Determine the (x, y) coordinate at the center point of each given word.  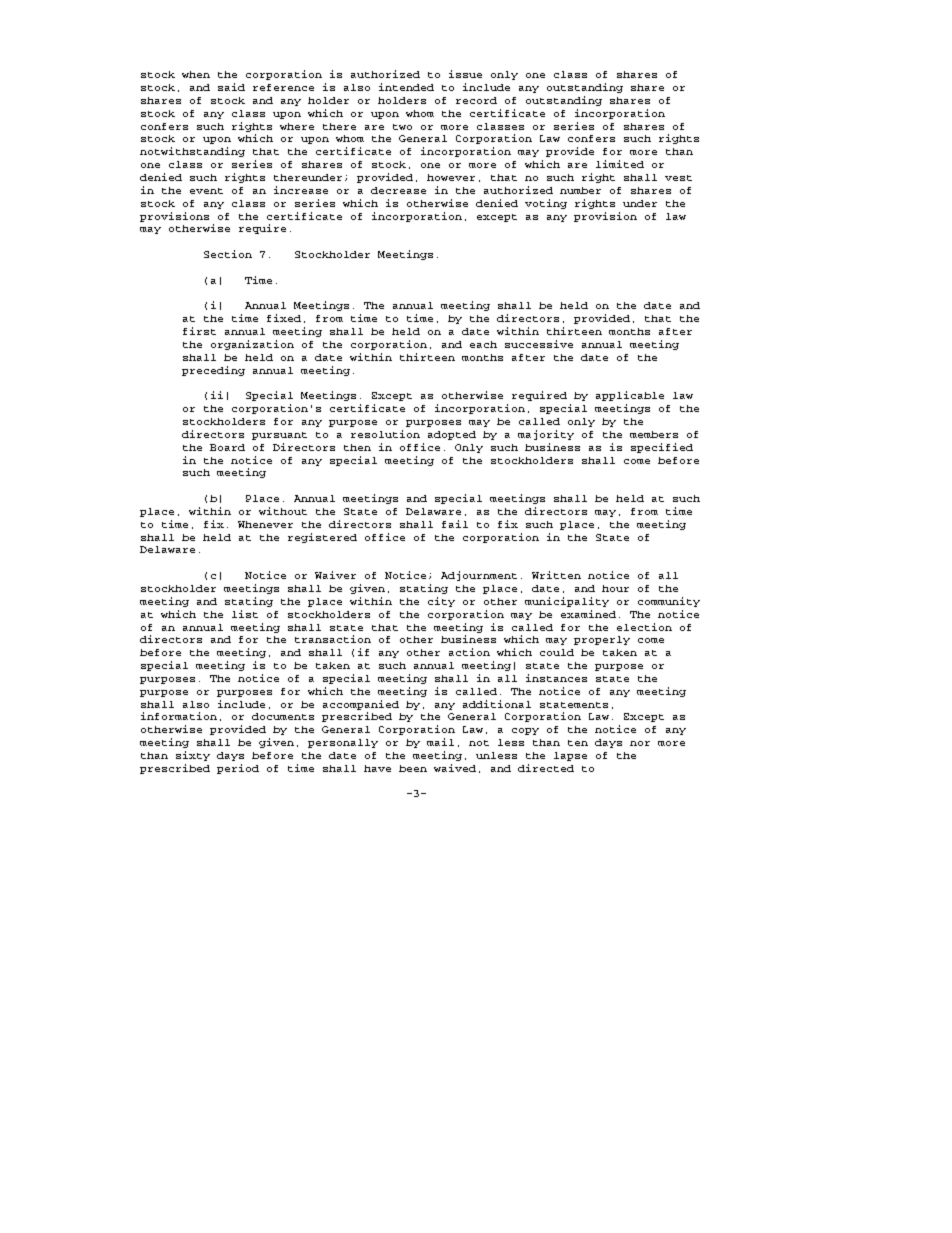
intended (406, 87)
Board (227, 447)
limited (620, 164)
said (231, 87)
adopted (452, 435)
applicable (630, 396)
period (238, 769)
